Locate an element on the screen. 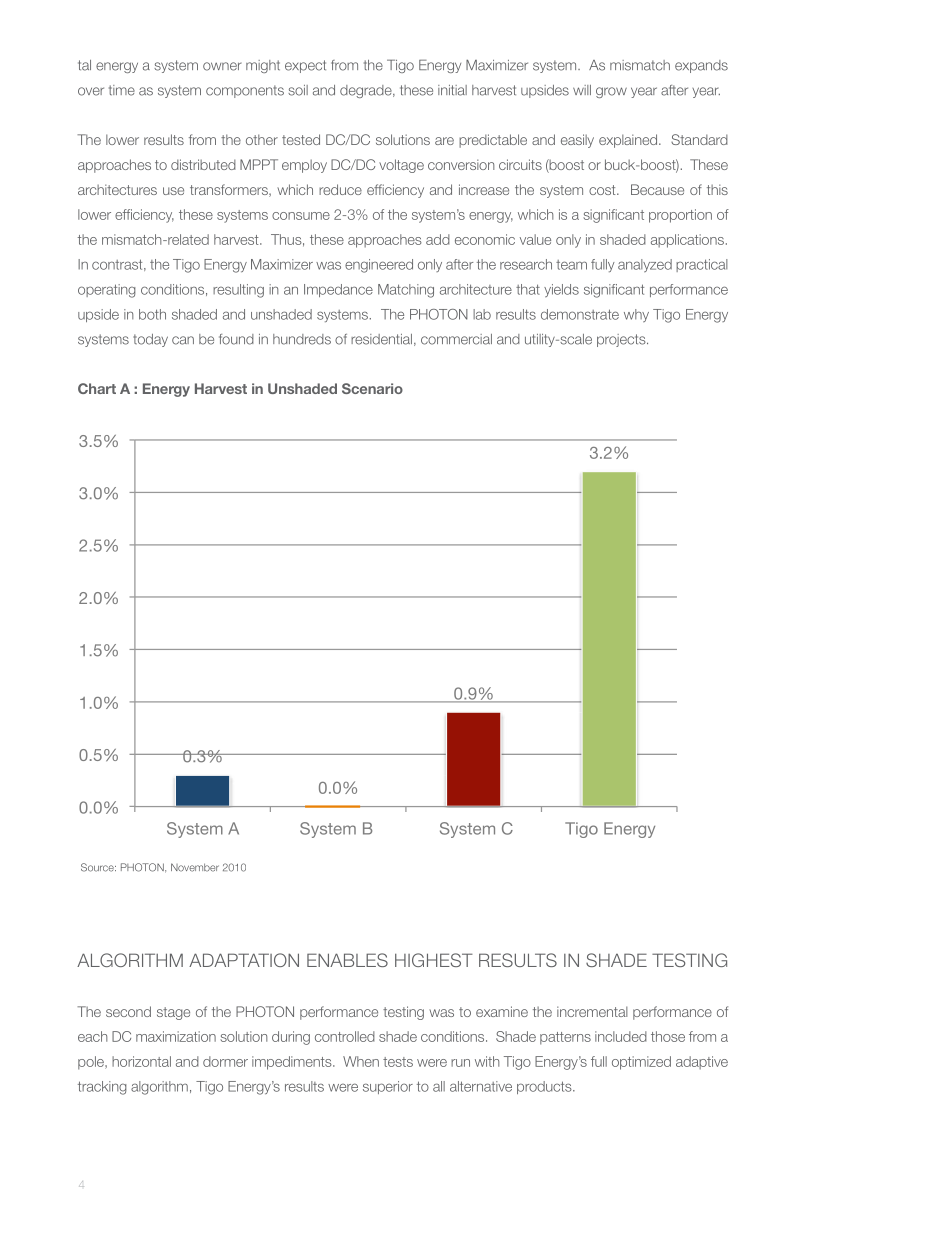 This screenshot has width=952, height=1233. time is located at coordinates (122, 90).
